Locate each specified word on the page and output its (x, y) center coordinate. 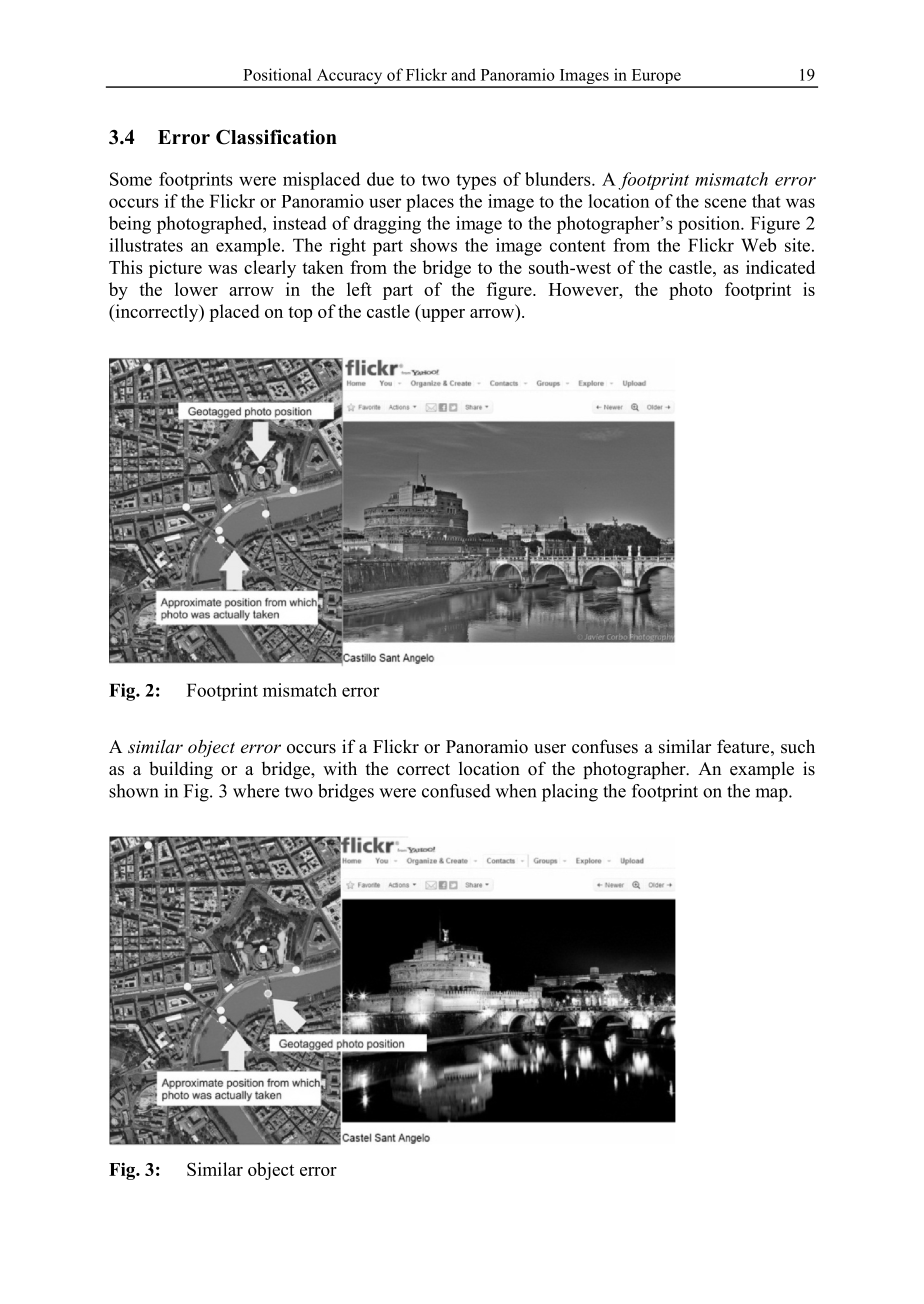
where (256, 791)
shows (433, 245)
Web (758, 245)
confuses (605, 746)
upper (442, 315)
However (585, 289)
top (300, 314)
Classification (276, 137)
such (798, 746)
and (463, 74)
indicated (780, 267)
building (181, 770)
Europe (656, 78)
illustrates (146, 245)
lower (196, 289)
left (359, 289)
